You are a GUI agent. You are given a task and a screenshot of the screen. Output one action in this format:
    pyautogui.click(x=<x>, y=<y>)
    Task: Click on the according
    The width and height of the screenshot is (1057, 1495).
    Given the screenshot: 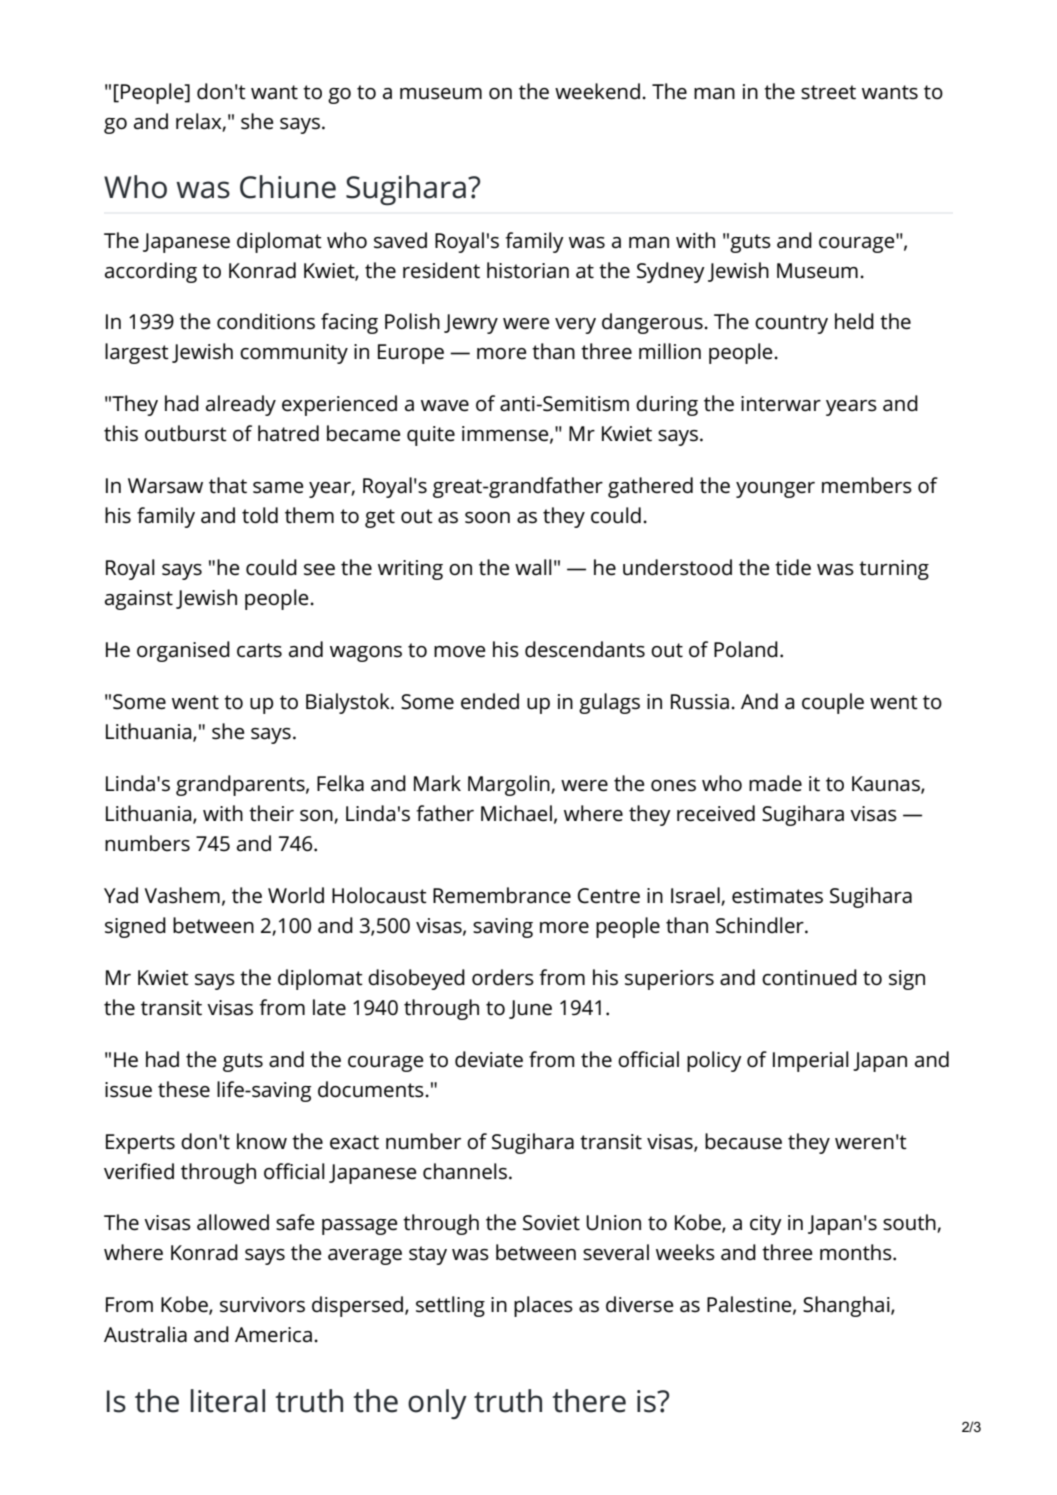 What is the action you would take?
    pyautogui.click(x=151, y=272)
